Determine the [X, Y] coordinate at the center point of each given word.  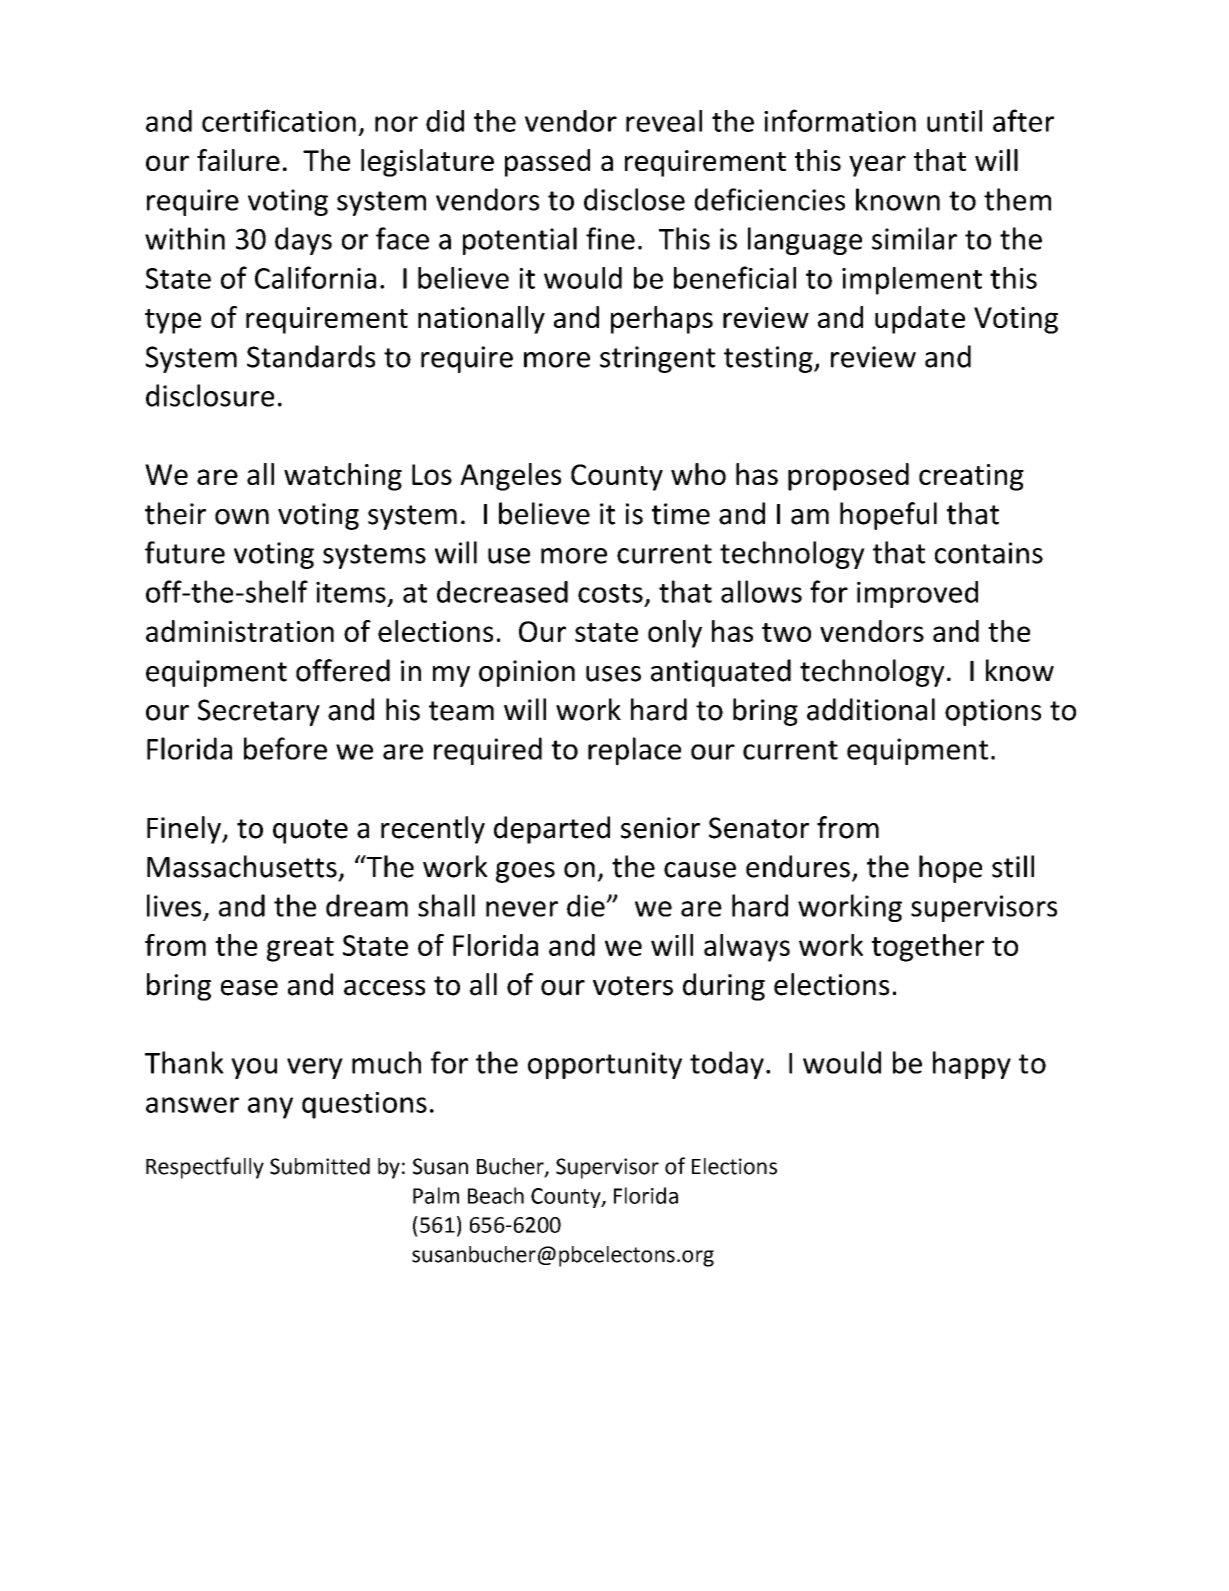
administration [240, 631]
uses [613, 674]
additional [871, 709]
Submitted [320, 1166]
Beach [496, 1195]
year [877, 166]
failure [238, 160]
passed [547, 163]
